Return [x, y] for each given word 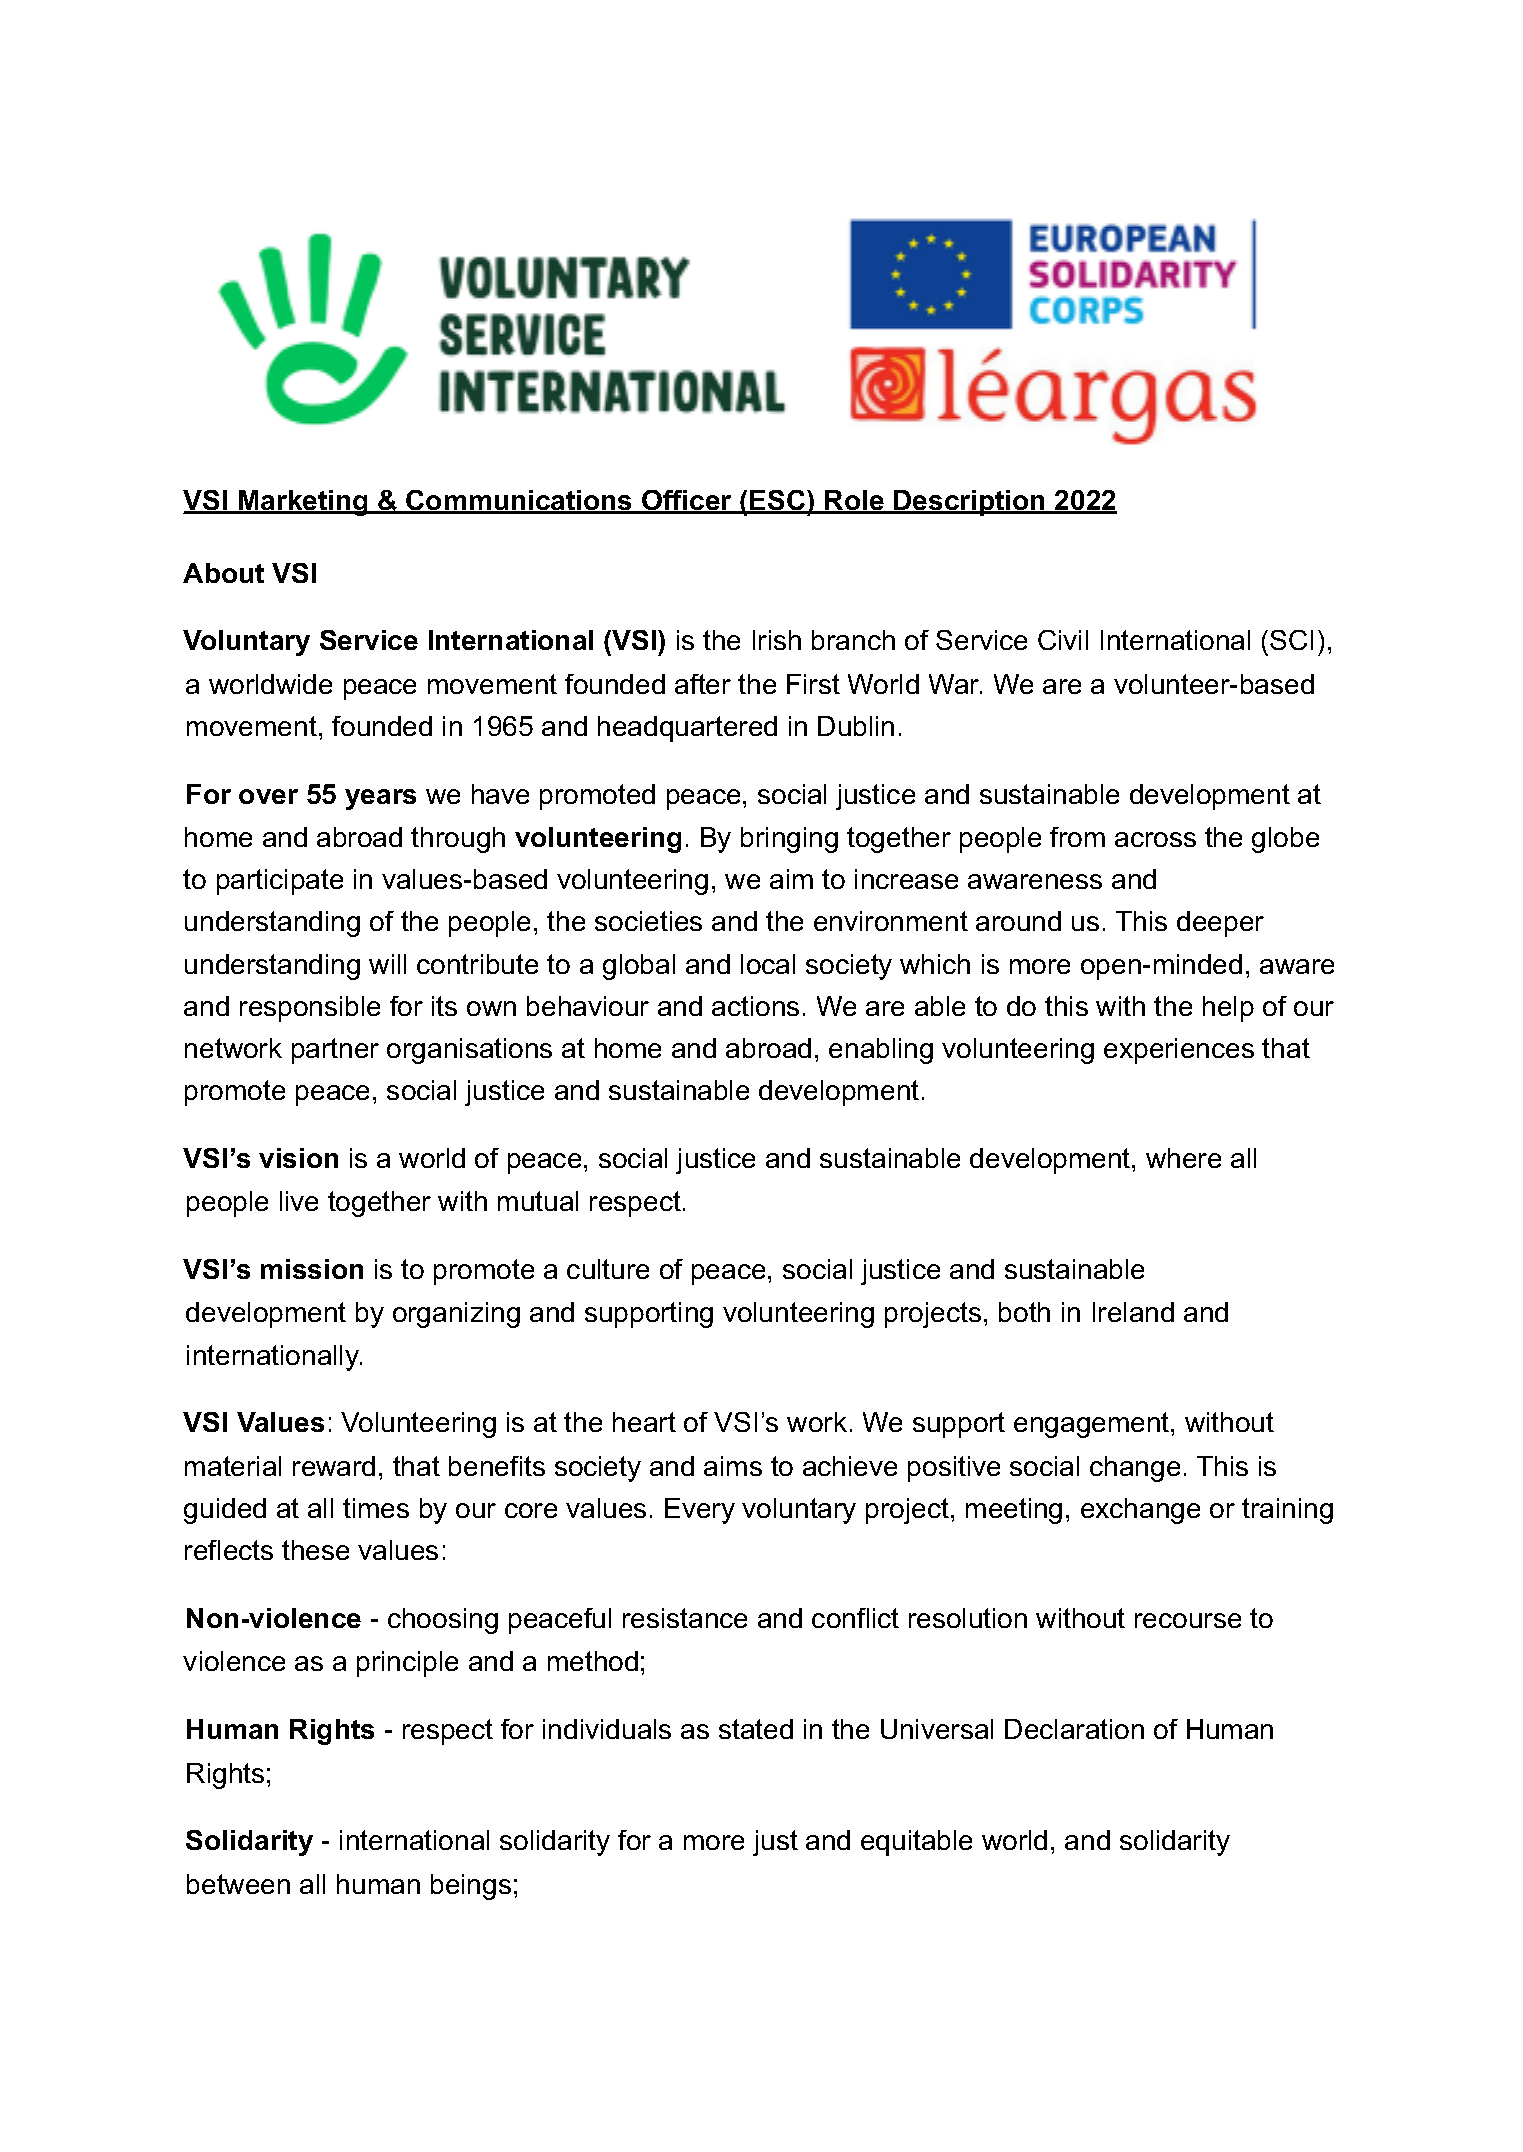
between [238, 1884]
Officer [687, 501]
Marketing [303, 503]
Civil [1063, 640]
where [1183, 1158]
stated [756, 1729]
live [299, 1201]
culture [608, 1269]
